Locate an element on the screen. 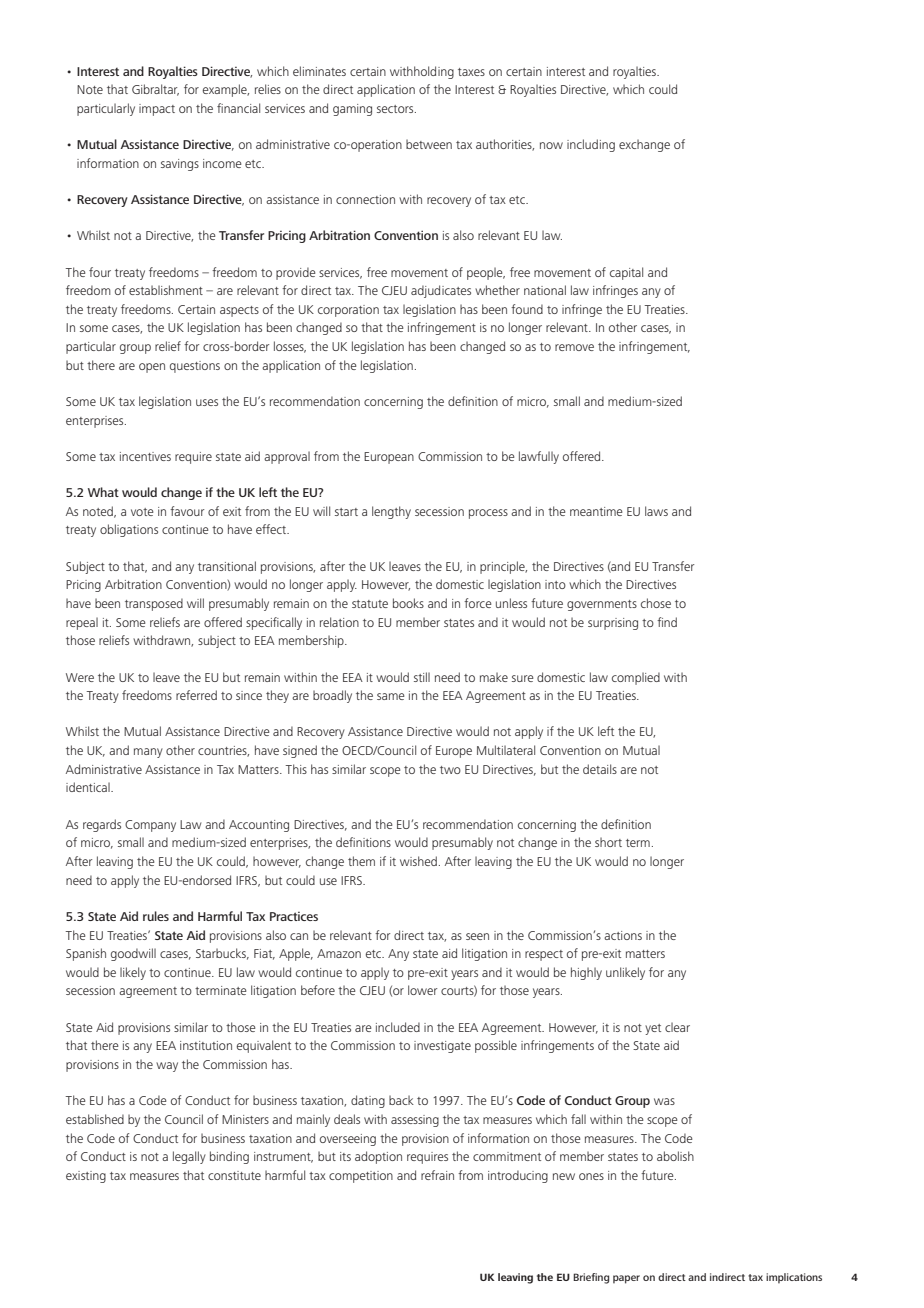  favour is located at coordinates (187, 511).
